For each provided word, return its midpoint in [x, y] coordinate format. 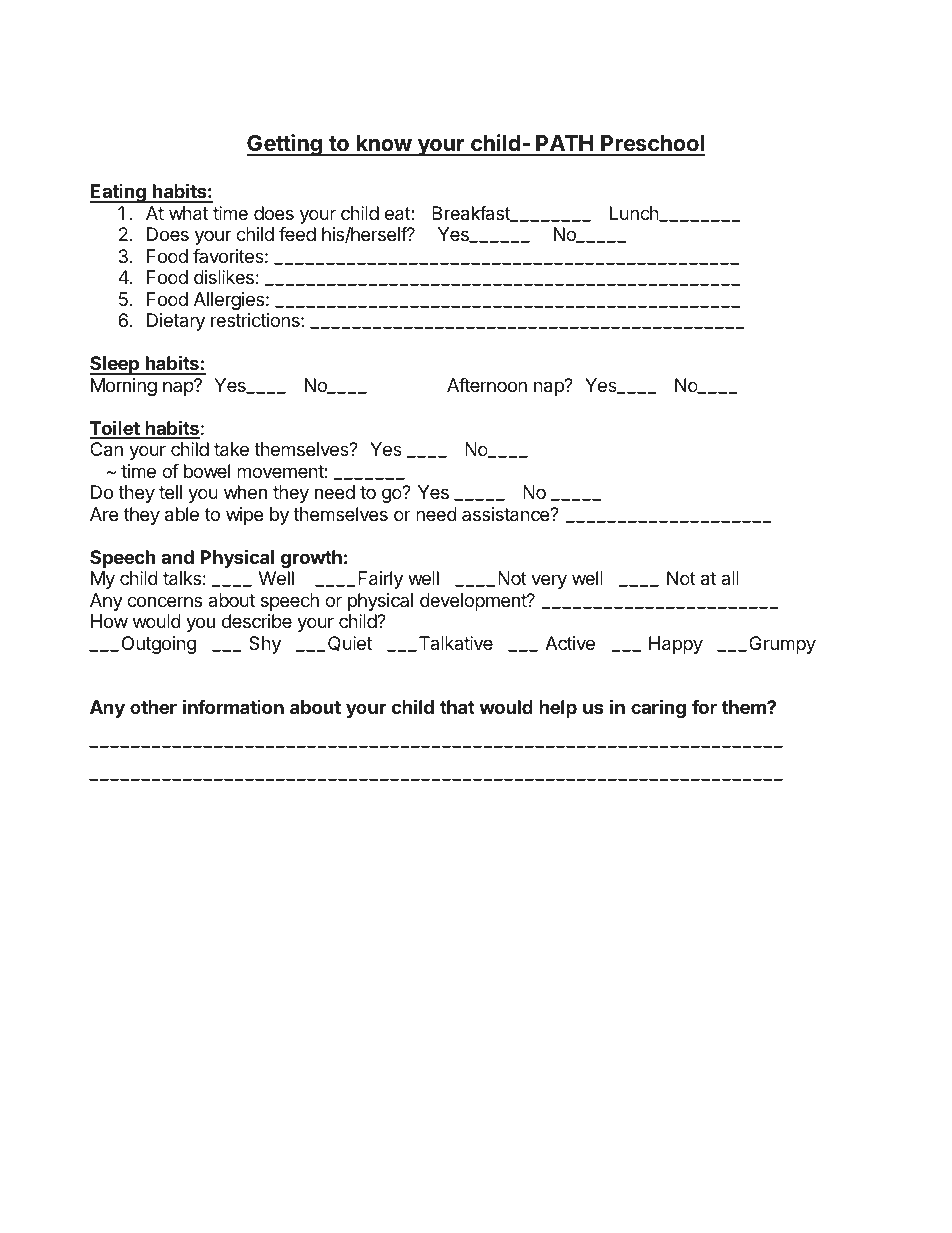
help [558, 709]
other [153, 707]
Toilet [115, 429]
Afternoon [487, 385]
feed [297, 234]
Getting [285, 145]
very [549, 581]
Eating [119, 193]
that [457, 707]
